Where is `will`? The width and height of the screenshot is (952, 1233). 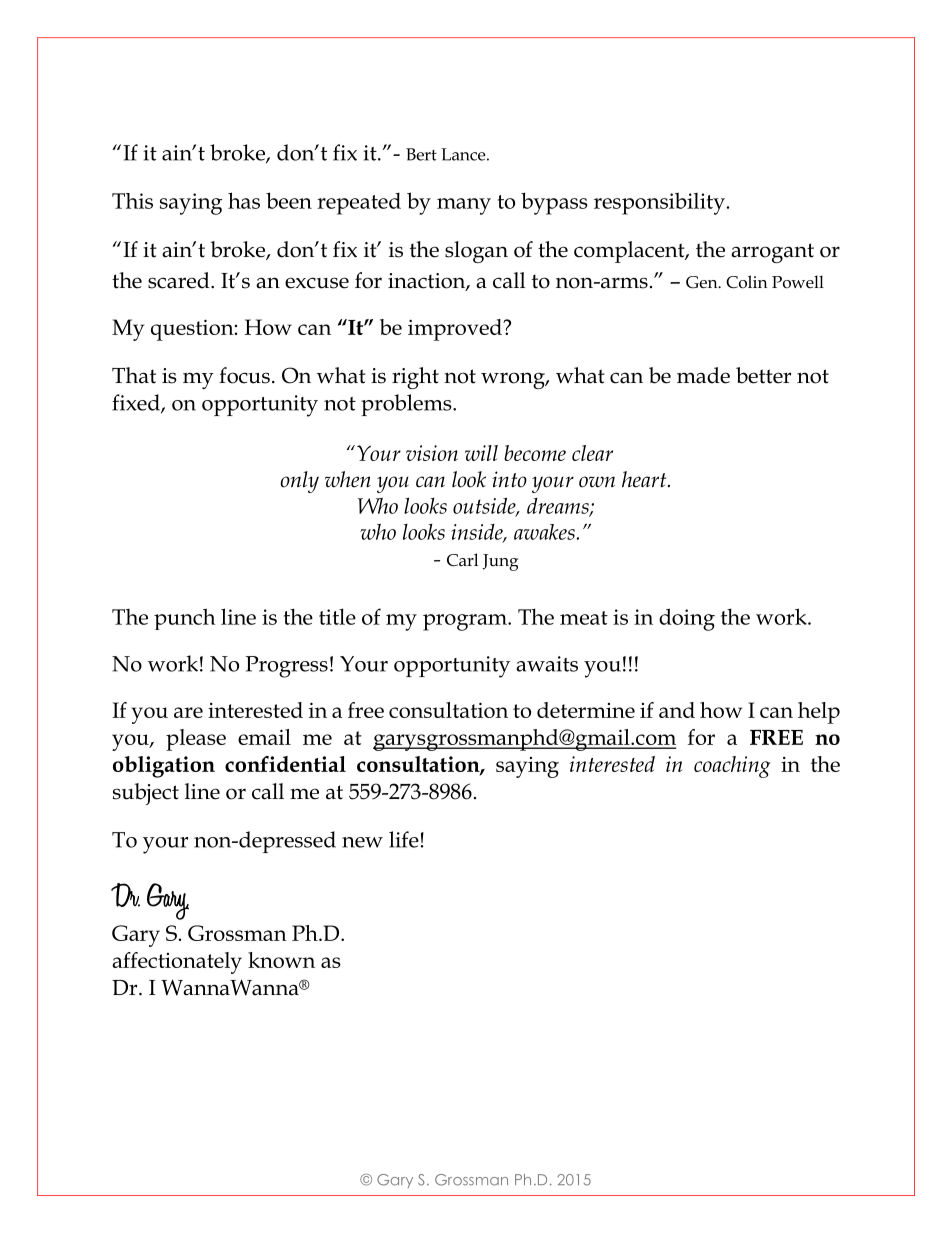 will is located at coordinates (481, 453).
